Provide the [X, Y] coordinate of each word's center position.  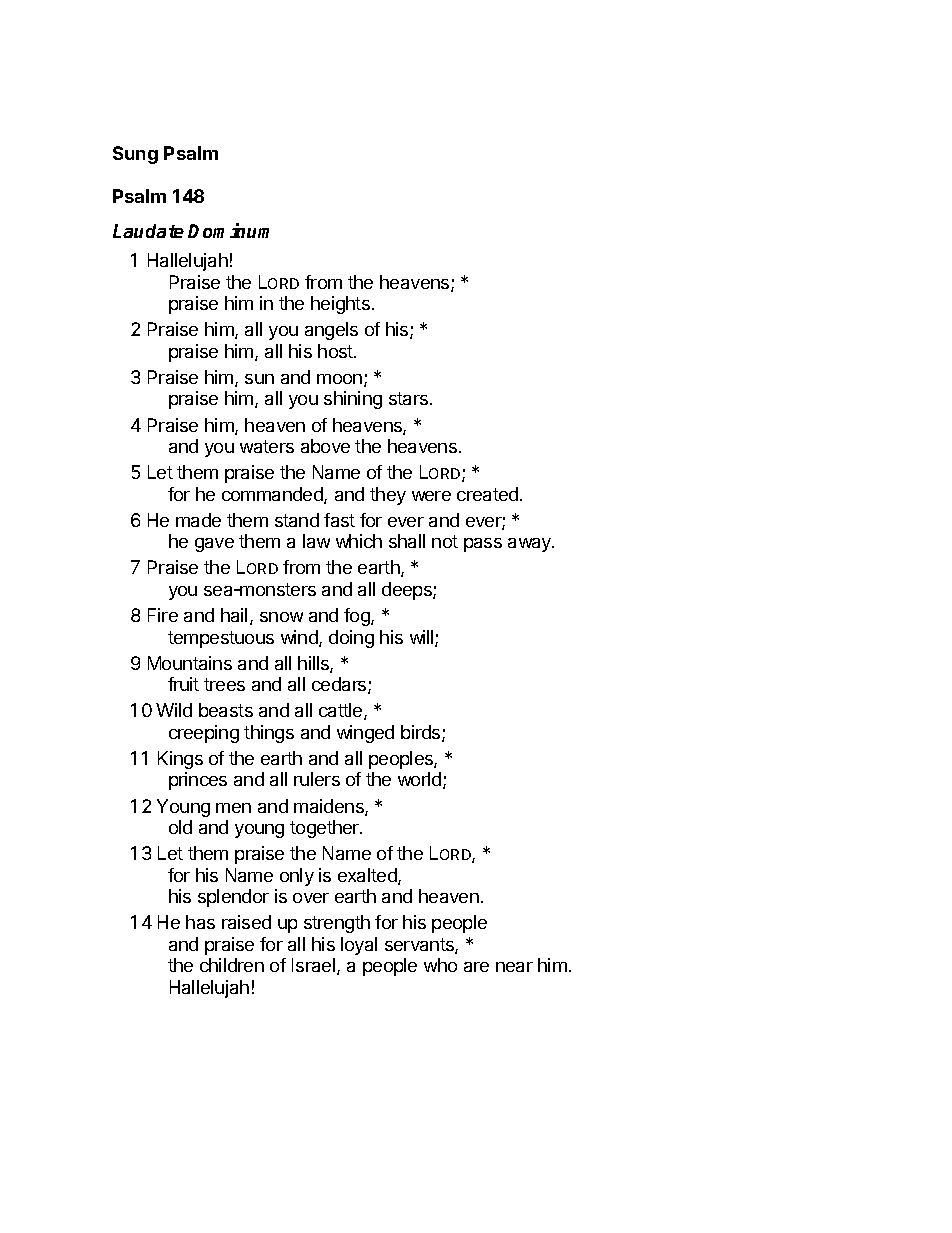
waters [267, 446]
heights [340, 305]
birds [422, 733]
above [325, 446]
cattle [342, 711]
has [200, 922]
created [487, 494]
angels [331, 331]
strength [337, 924]
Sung [135, 155]
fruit [183, 684]
